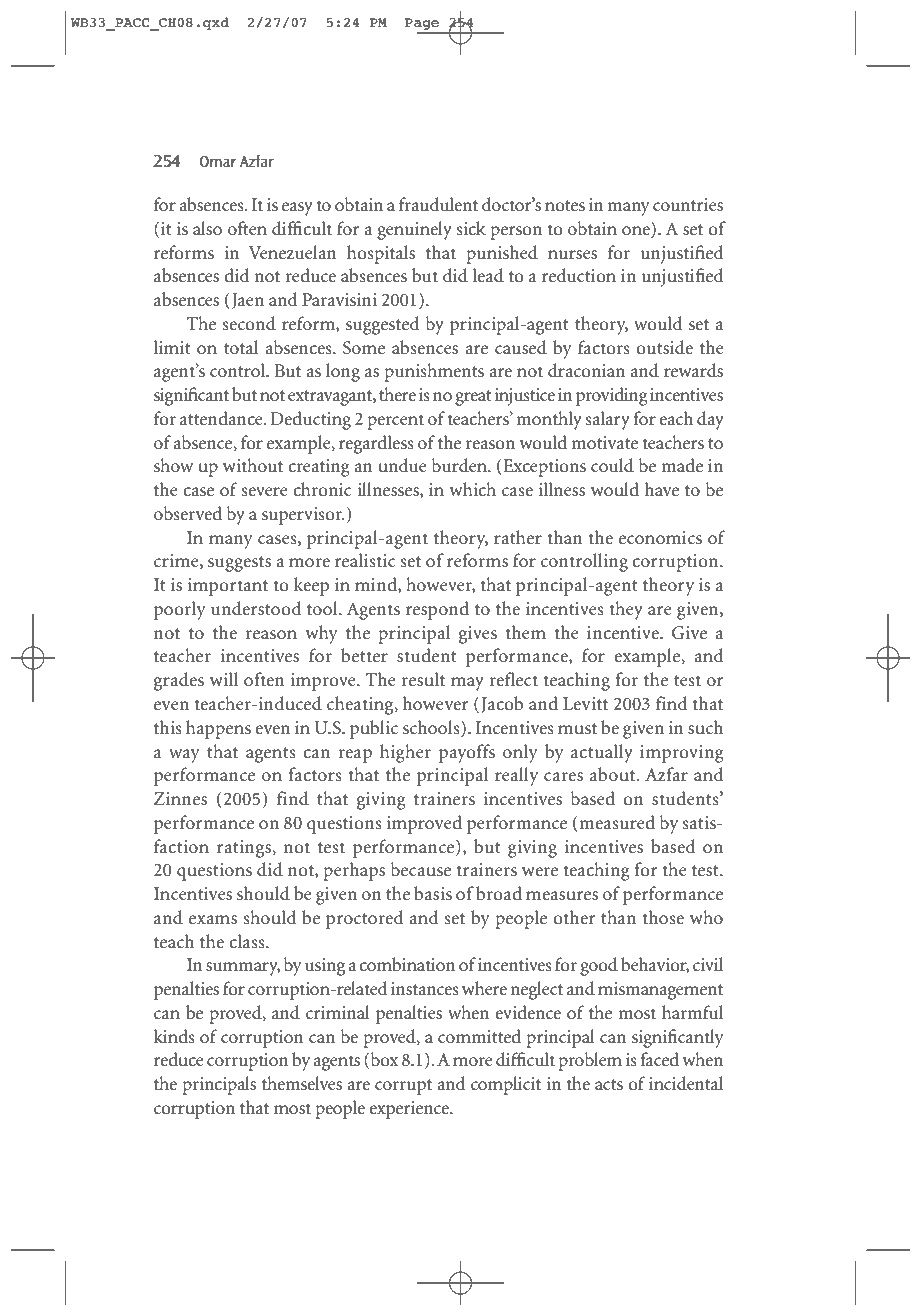  I want to click on Page, so click(423, 25).
